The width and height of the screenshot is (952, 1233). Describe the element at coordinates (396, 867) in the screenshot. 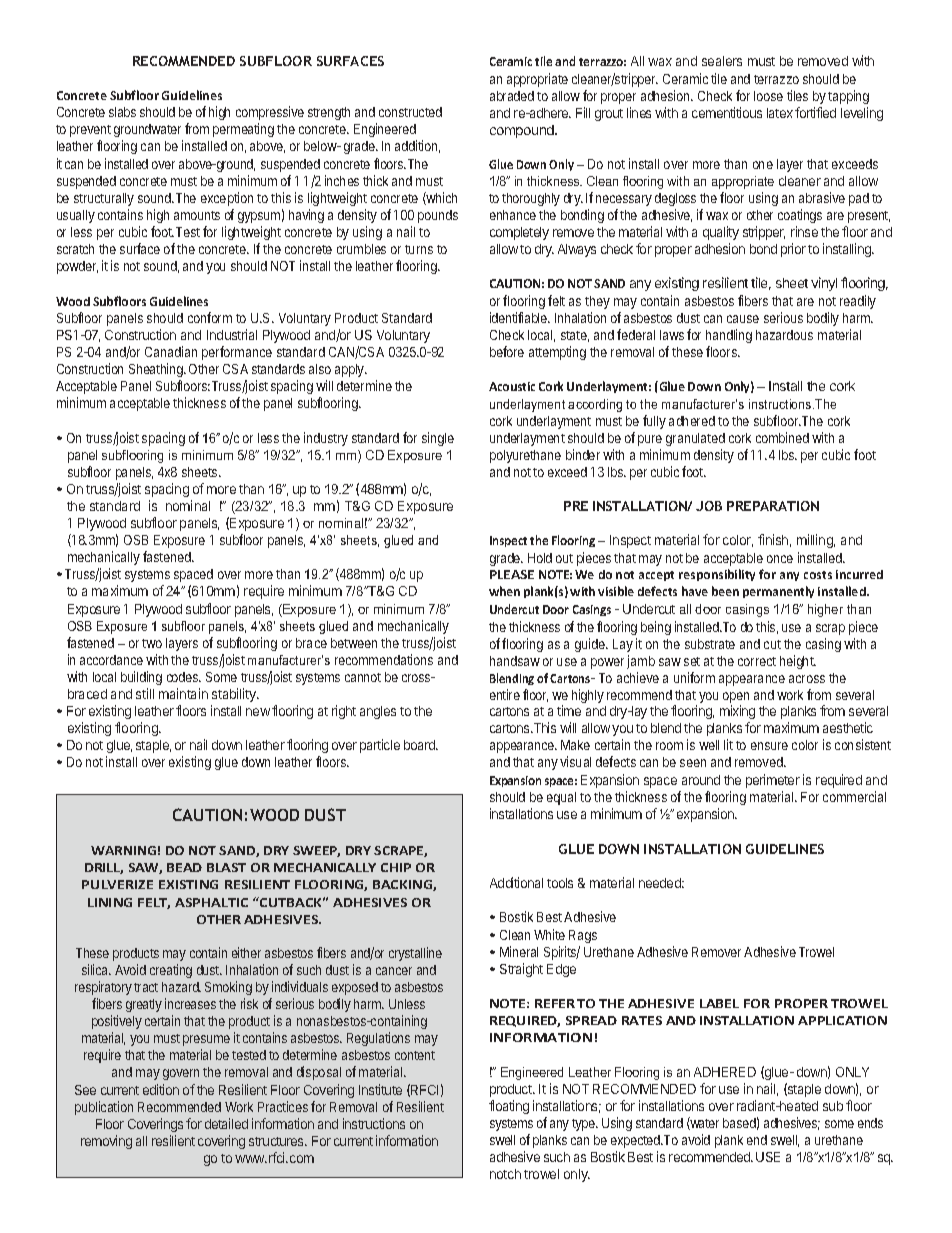

I see `CHIP` at that location.
